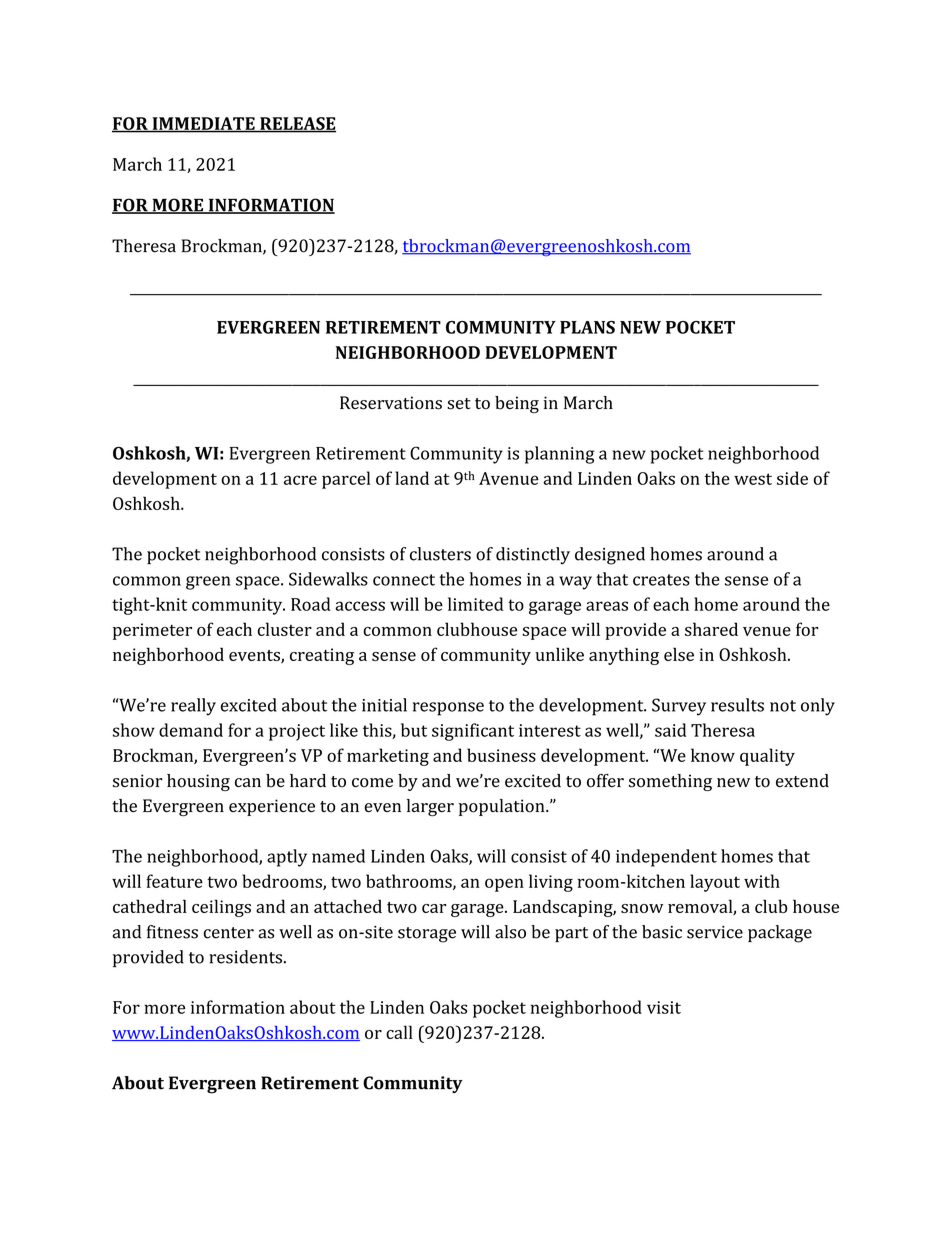 The width and height of the document is (952, 1233). What do you see at coordinates (191, 730) in the document?
I see `demand` at bounding box center [191, 730].
